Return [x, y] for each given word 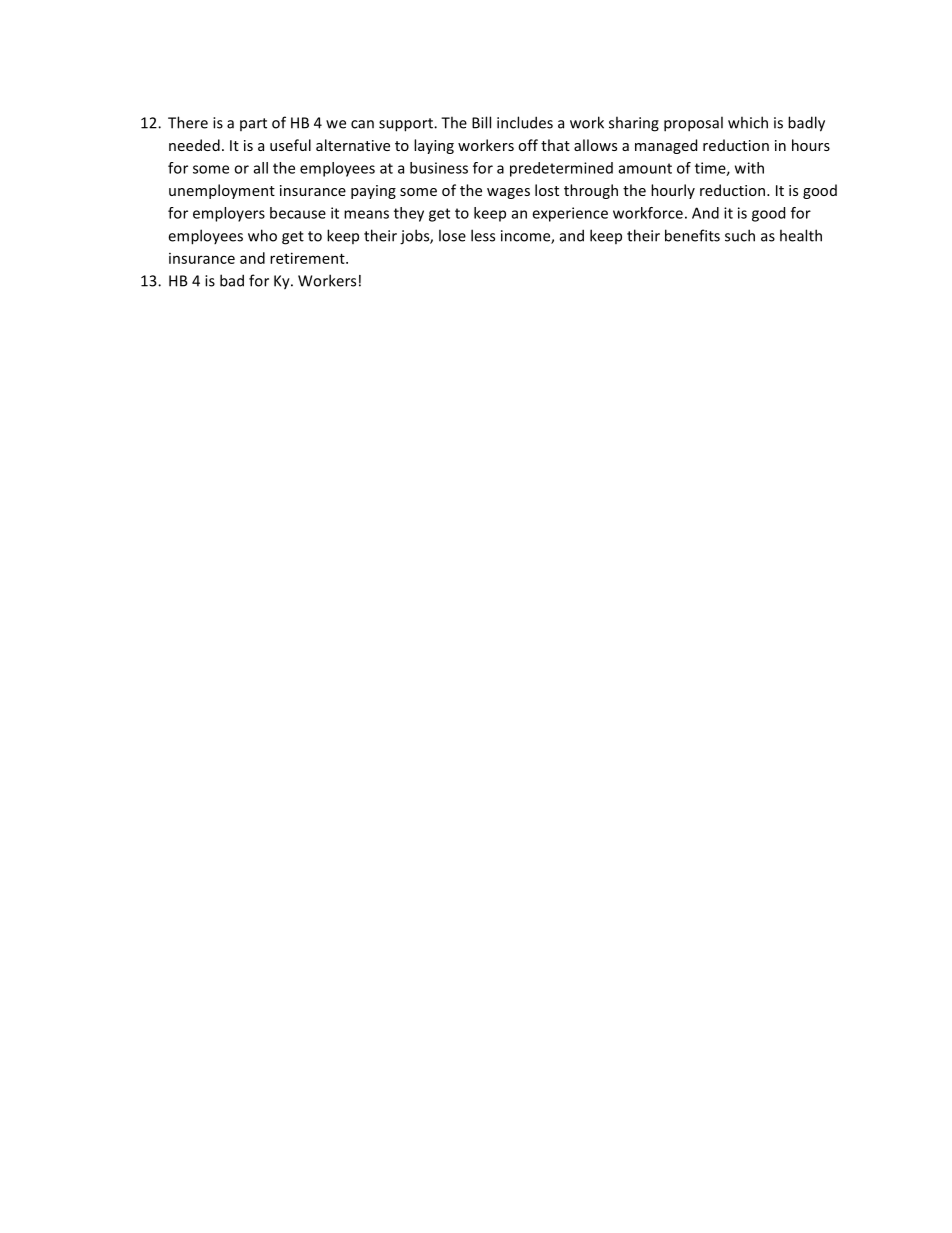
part [253, 124]
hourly [673, 191]
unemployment [222, 191]
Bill [481, 122]
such [740, 235]
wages [508, 193]
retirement [308, 258]
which [748, 122]
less [483, 235]
